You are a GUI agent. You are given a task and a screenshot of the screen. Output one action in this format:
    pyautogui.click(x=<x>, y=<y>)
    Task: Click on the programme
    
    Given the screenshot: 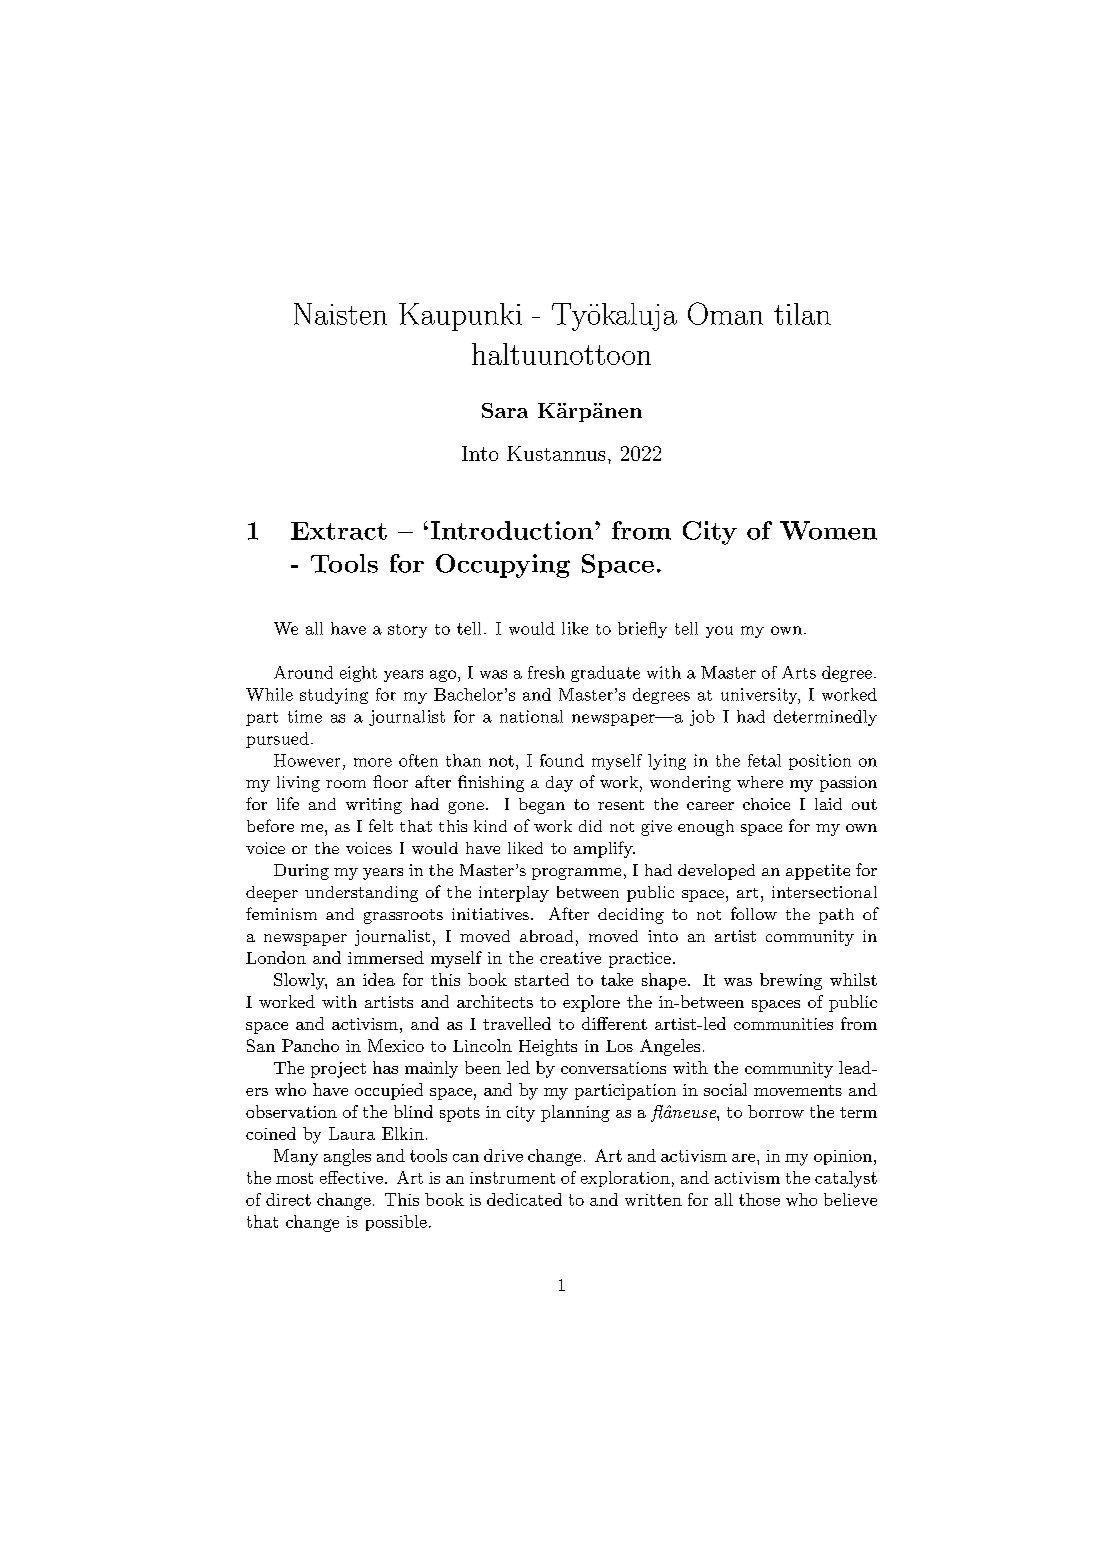 What is the action you would take?
    pyautogui.click(x=576, y=874)
